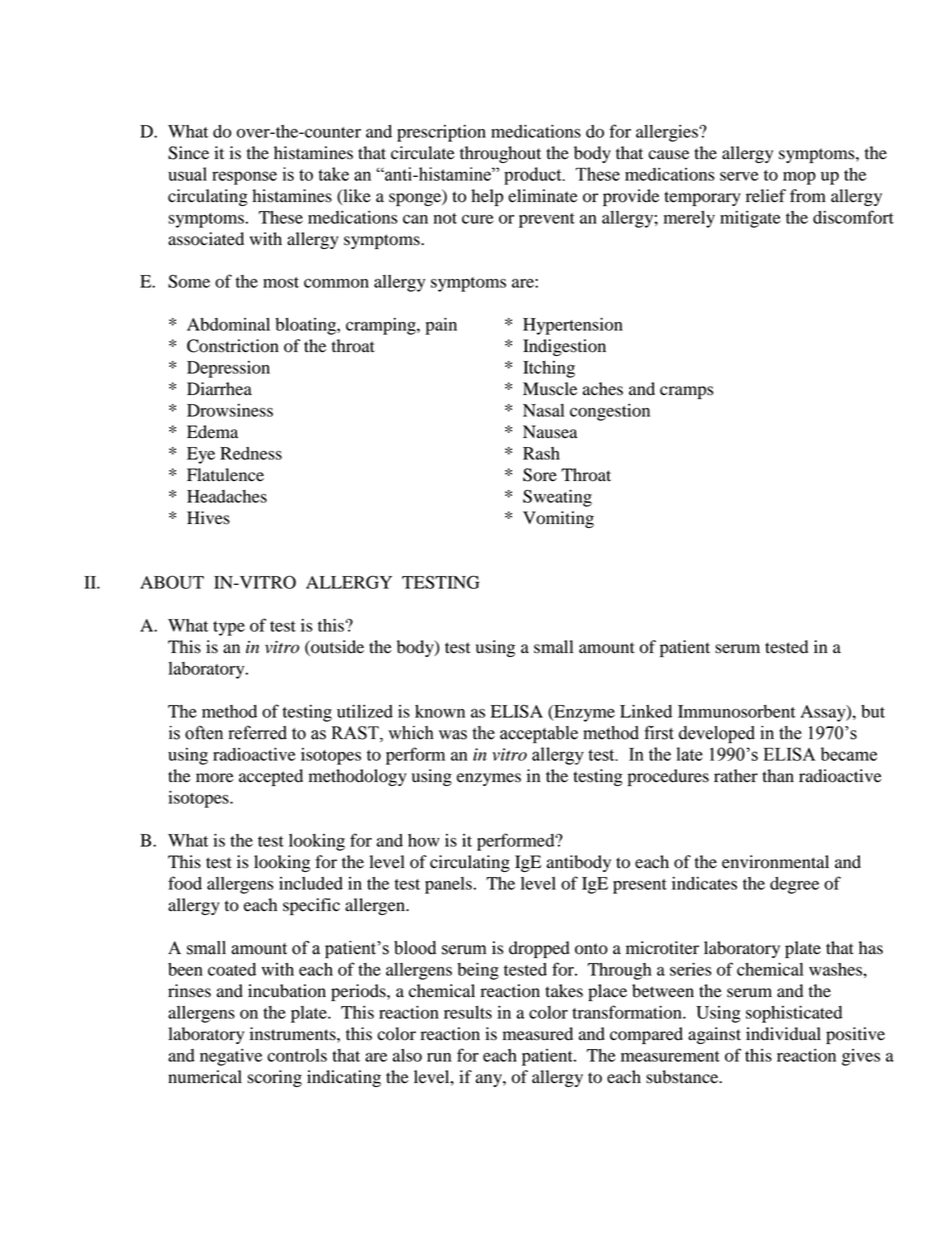 The image size is (952, 1233). Describe the element at coordinates (686, 392) in the screenshot. I see `cramps` at that location.
